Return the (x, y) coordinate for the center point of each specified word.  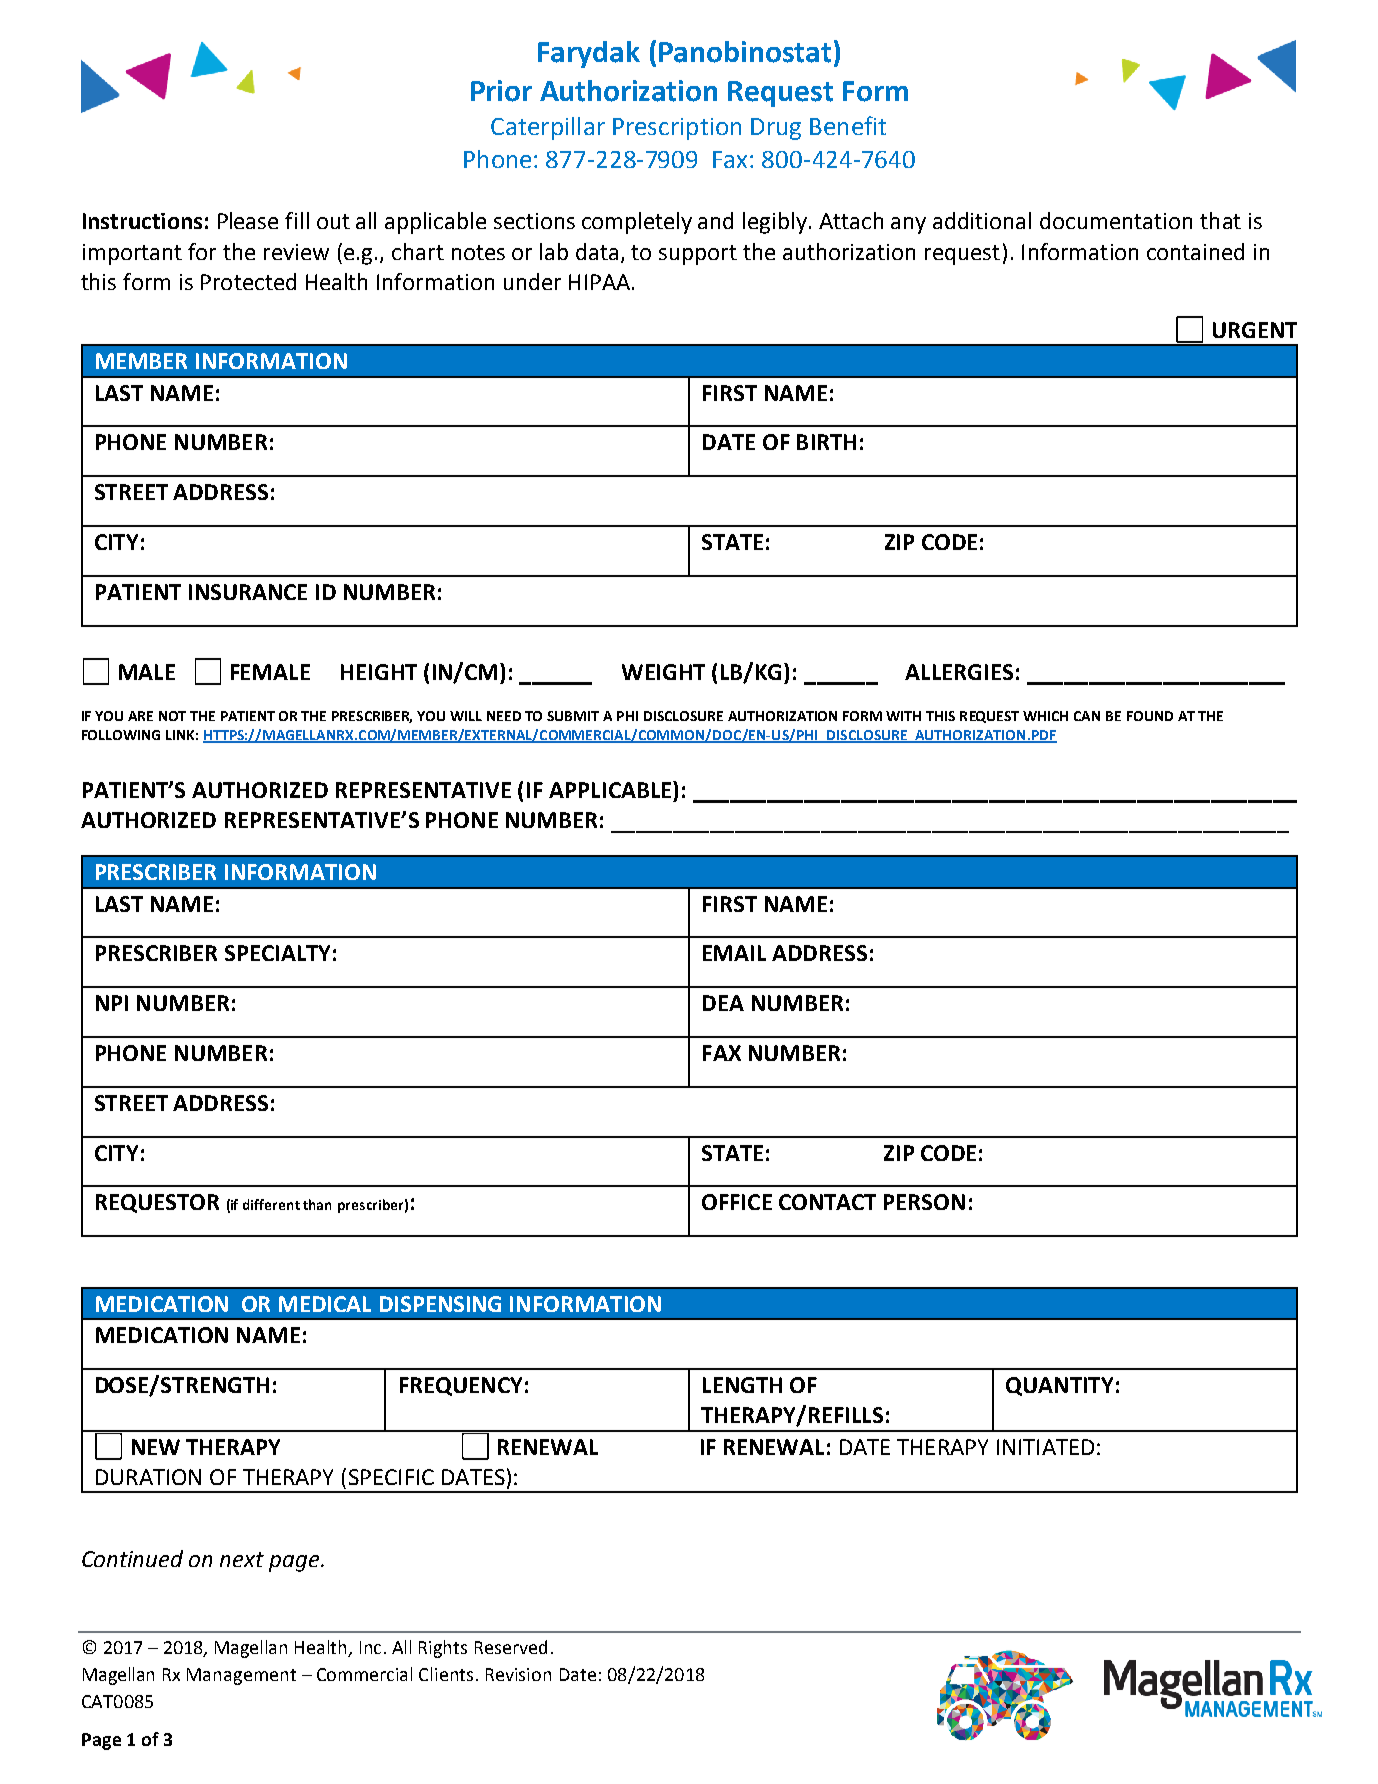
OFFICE (737, 1202)
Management (241, 1676)
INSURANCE (248, 592)
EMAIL (734, 953)
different (271, 1204)
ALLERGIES (959, 672)
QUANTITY (1059, 1386)
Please (248, 220)
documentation (1116, 220)
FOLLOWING (121, 735)
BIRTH (826, 442)
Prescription (677, 129)
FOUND (1150, 716)
